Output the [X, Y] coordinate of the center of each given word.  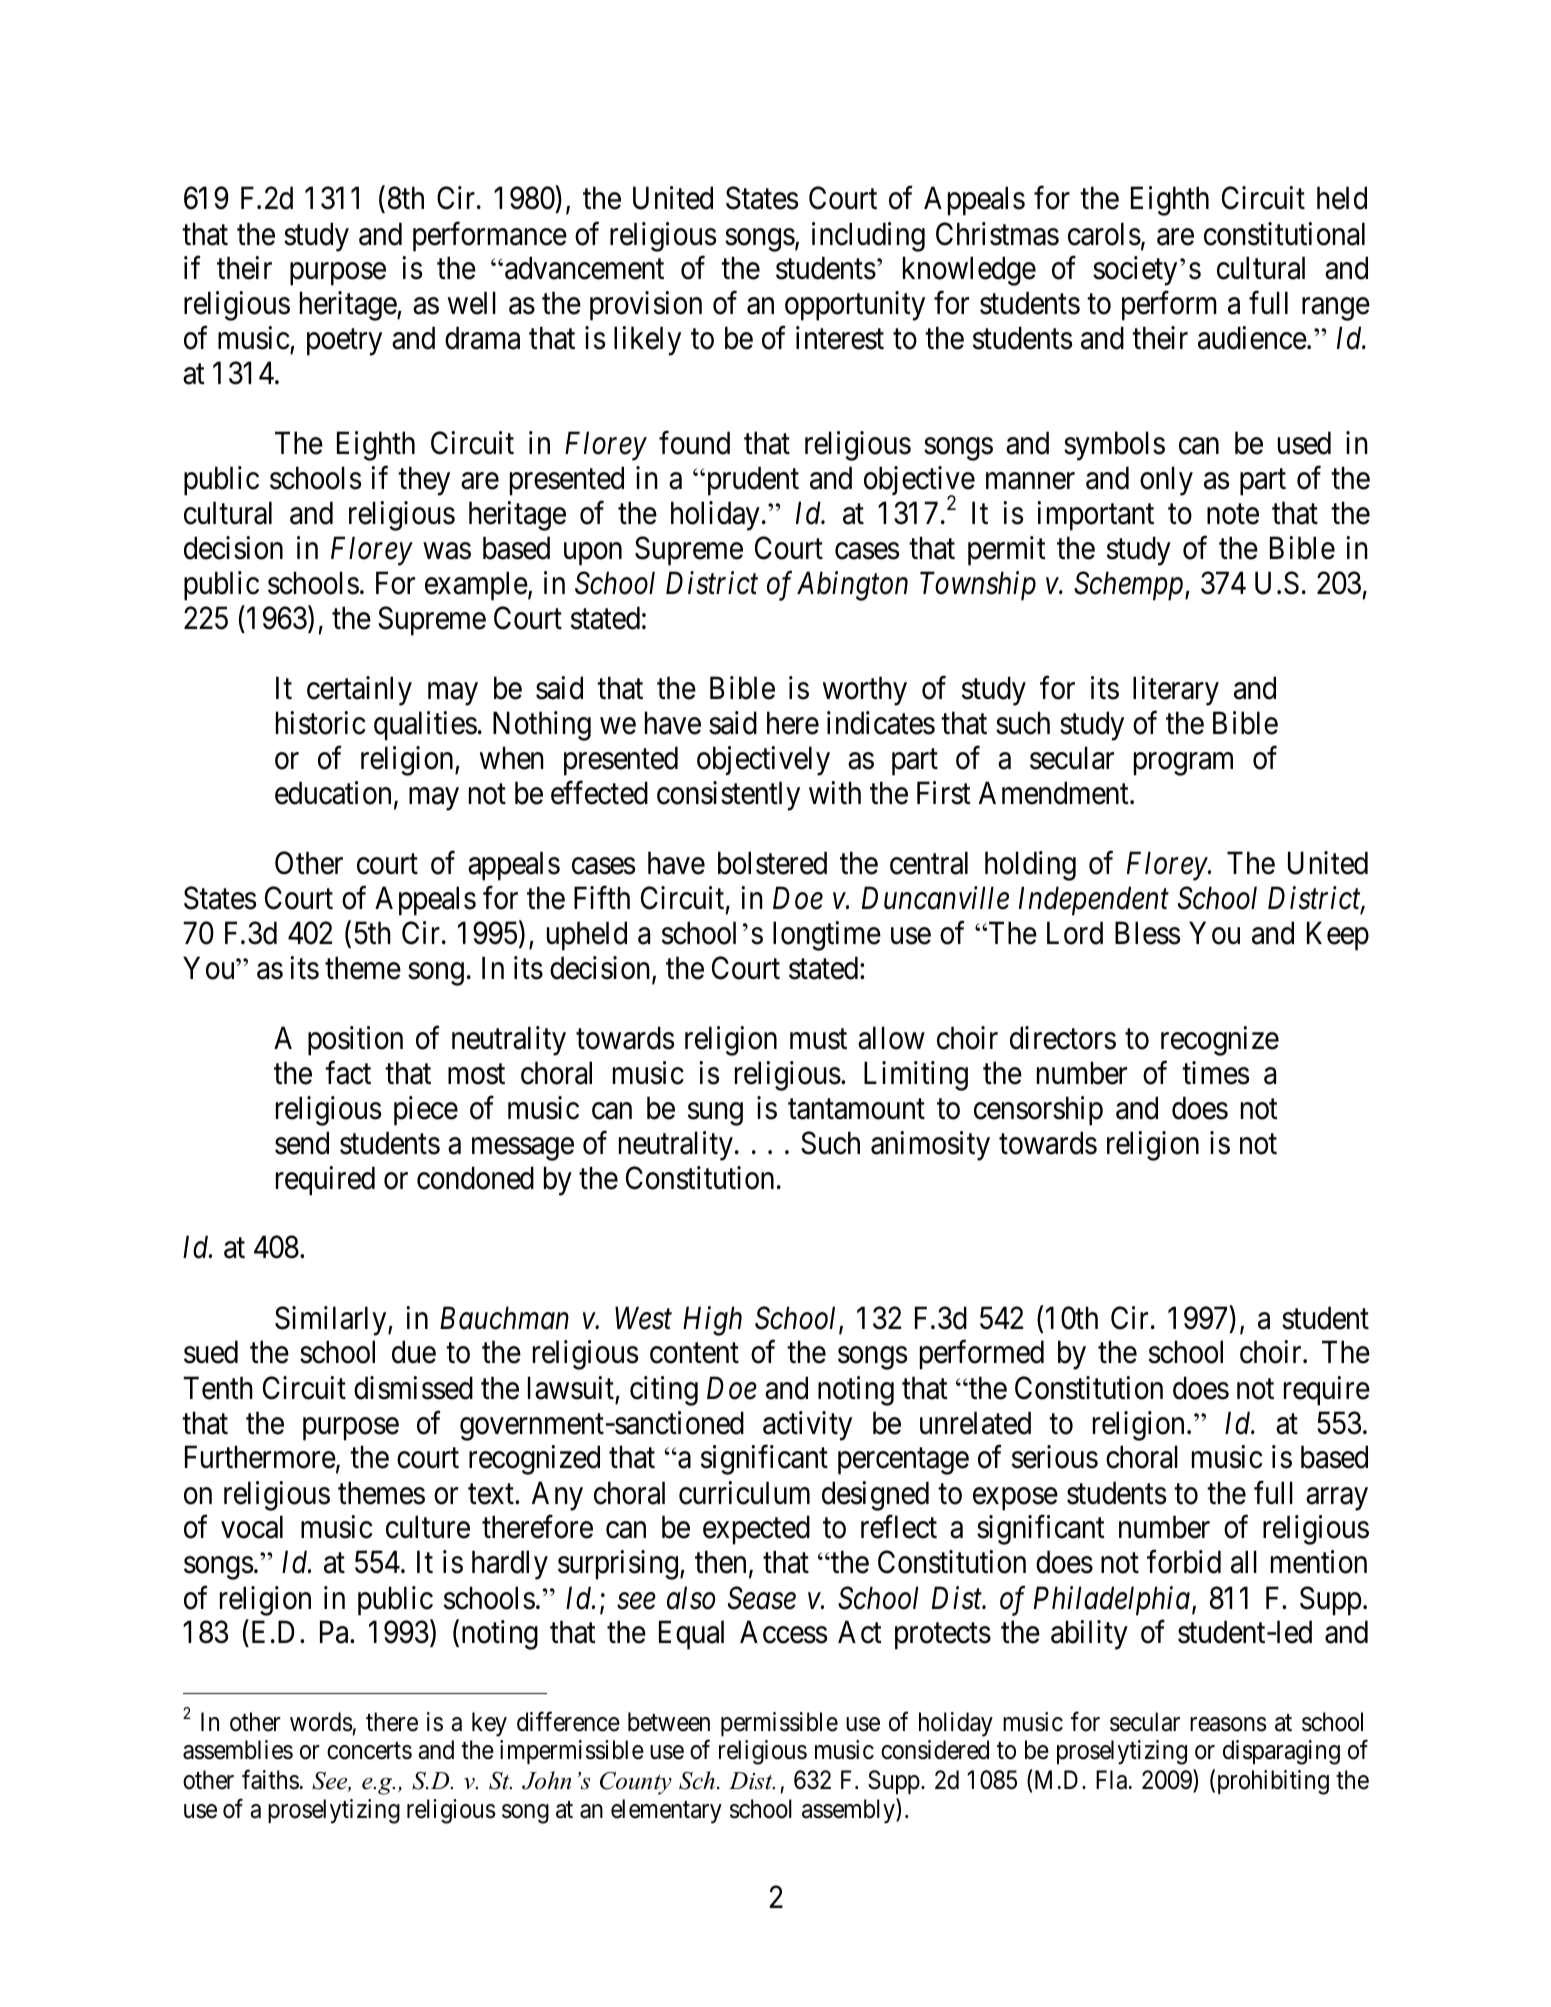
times [1215, 1073]
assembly [849, 1811]
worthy [865, 691]
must [818, 1039]
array [1337, 1499]
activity [807, 1426]
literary [1176, 691]
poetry [344, 343]
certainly [359, 691]
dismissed [413, 1388]
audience [1252, 338]
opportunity [855, 306]
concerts [369, 1751]
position [355, 1041]
